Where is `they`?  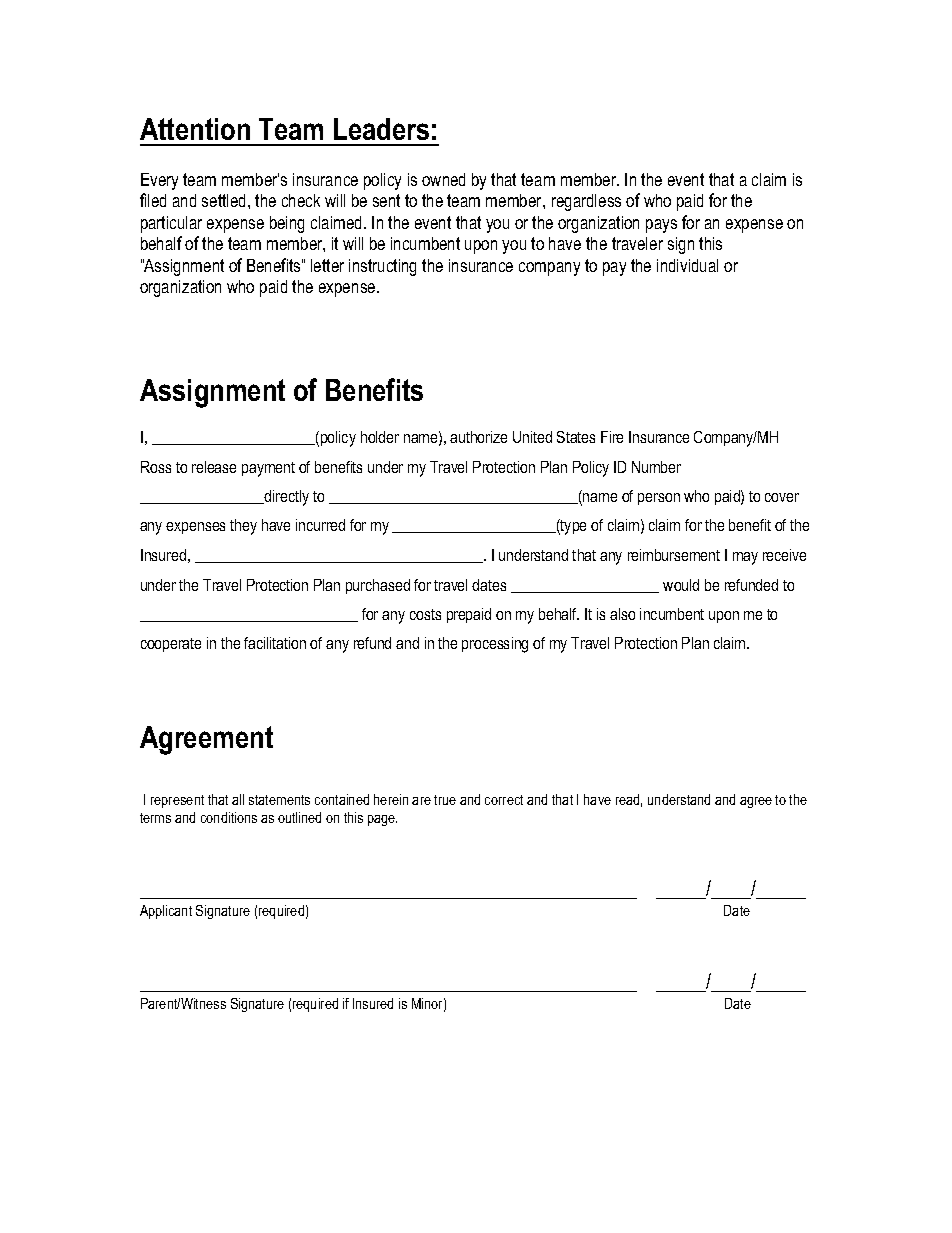
they is located at coordinates (243, 527).
